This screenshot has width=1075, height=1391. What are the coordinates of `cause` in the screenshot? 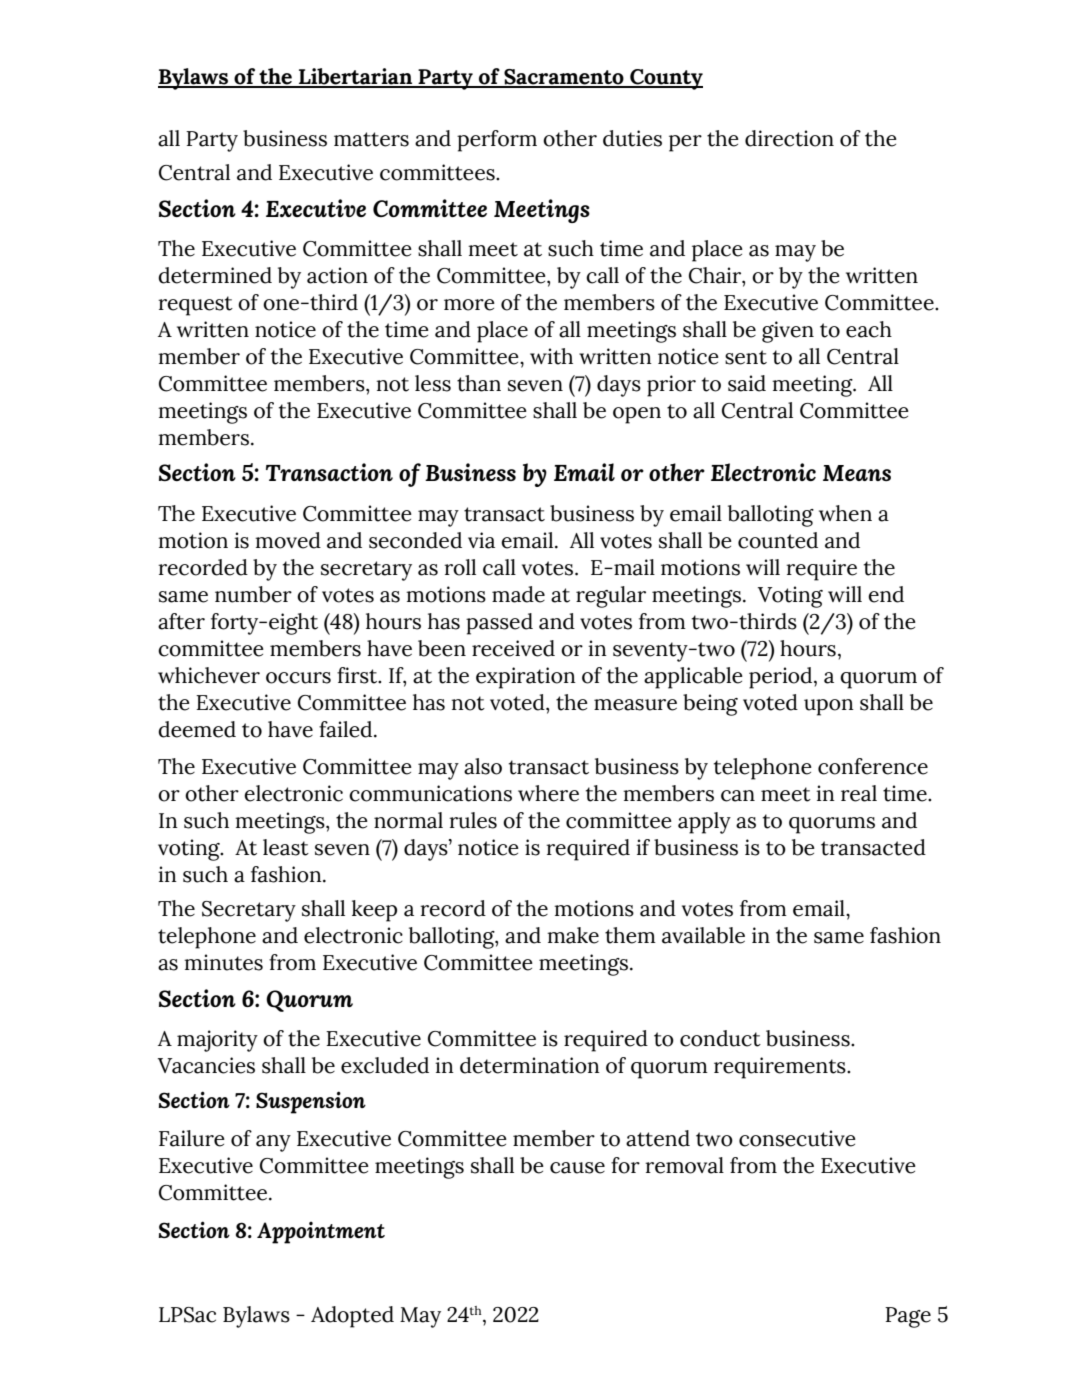 It's located at (577, 1168).
